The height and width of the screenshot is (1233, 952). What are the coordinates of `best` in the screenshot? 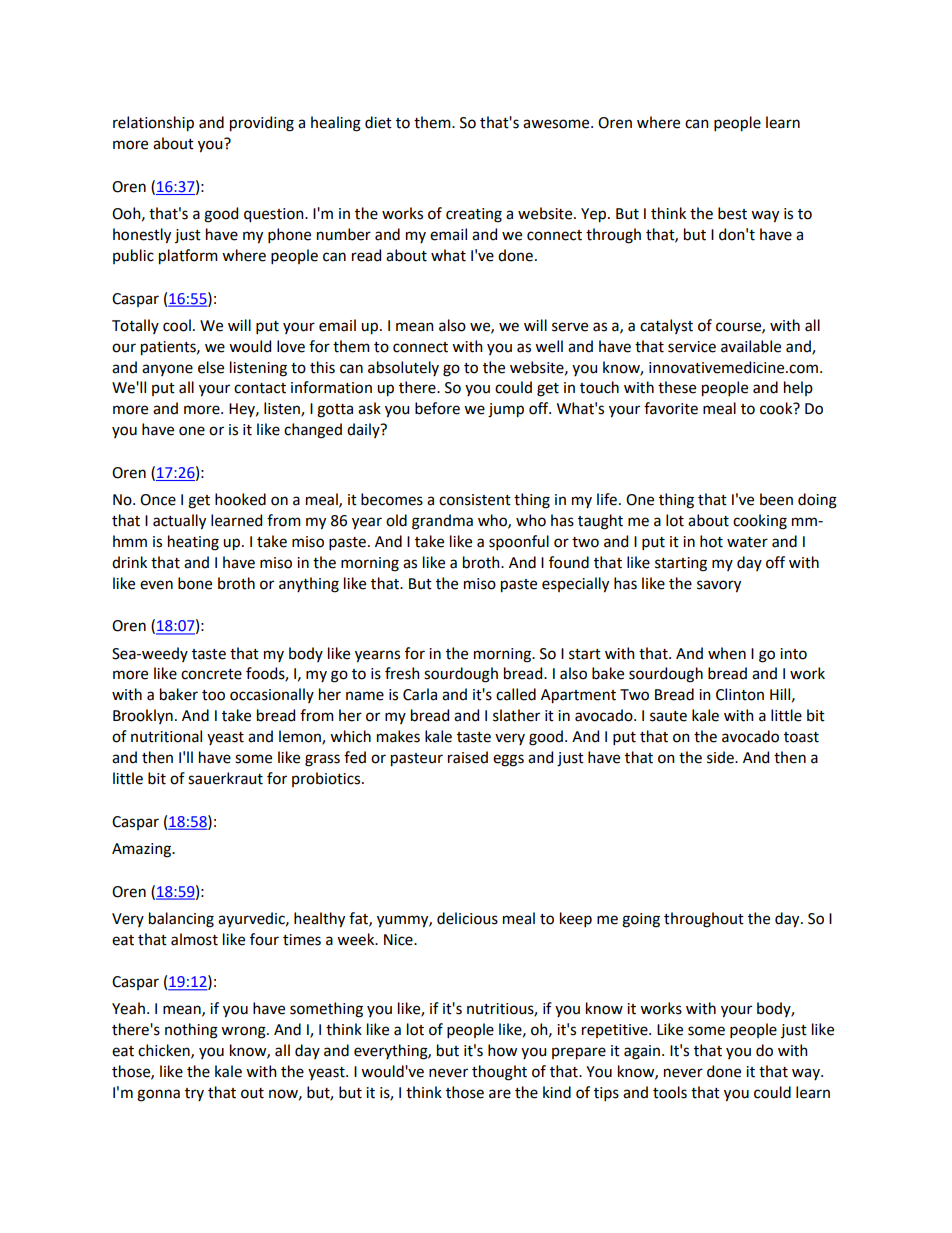 It's located at (732, 213).
